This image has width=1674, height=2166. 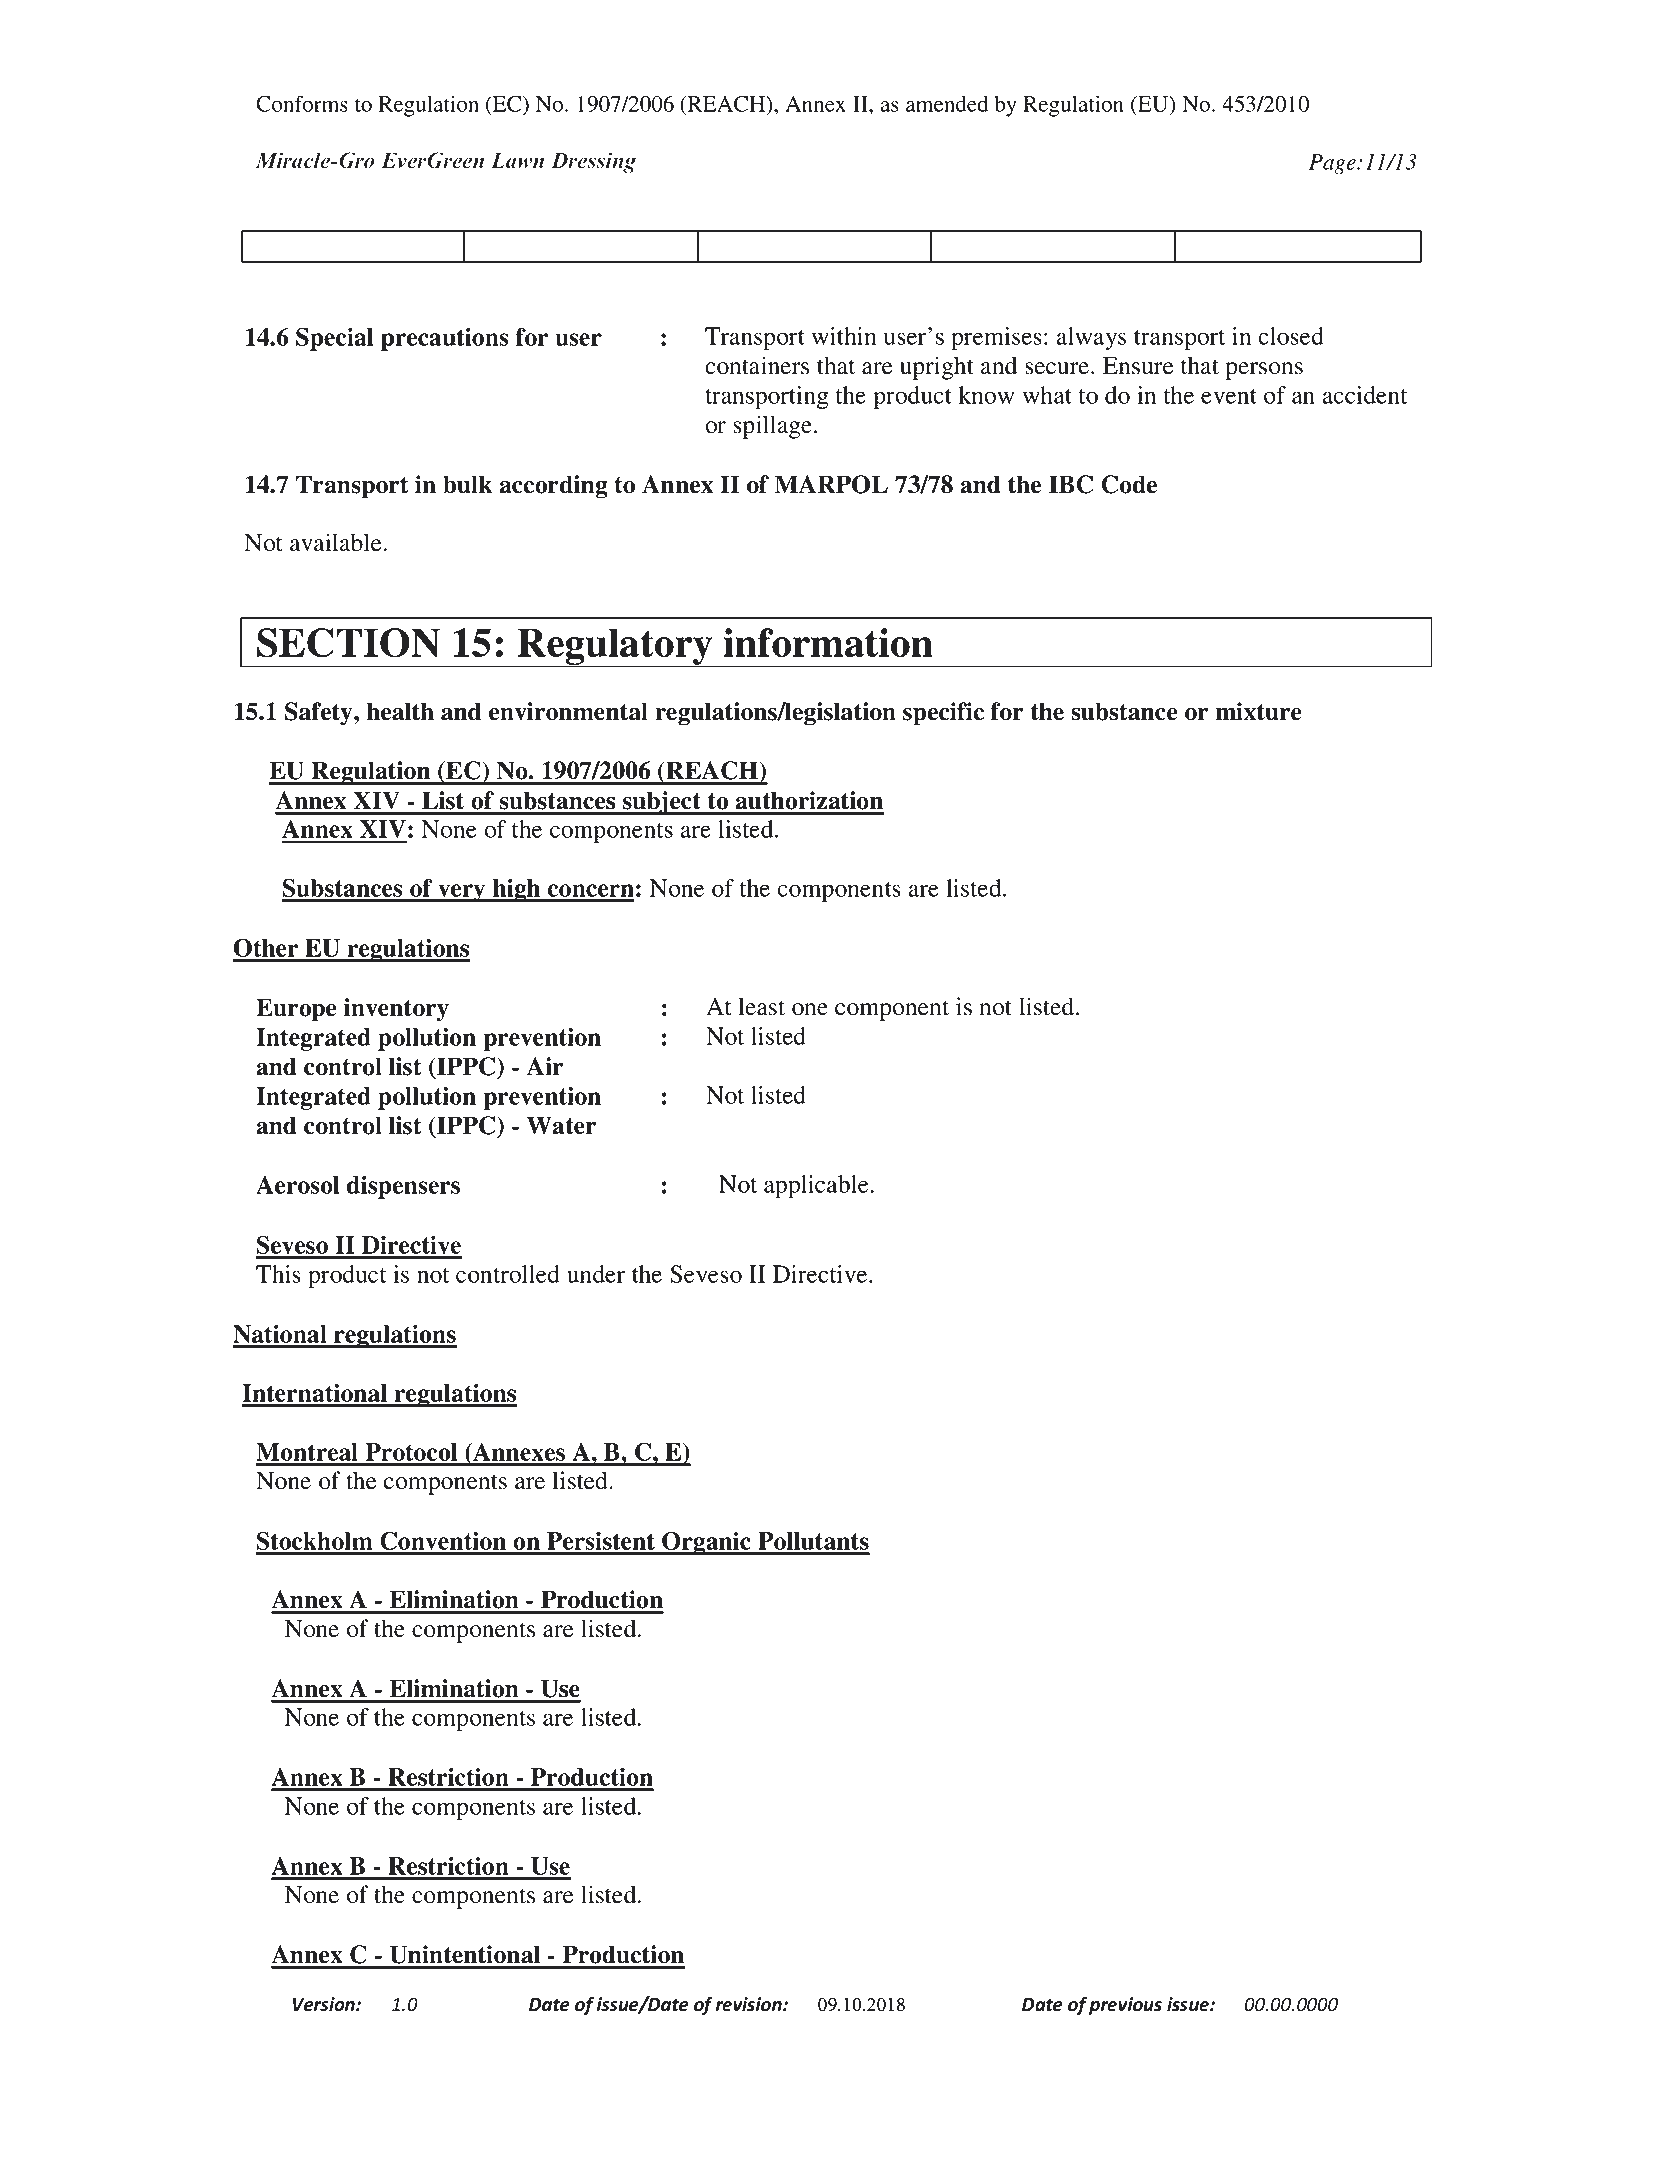 I want to click on least, so click(x=761, y=1006).
